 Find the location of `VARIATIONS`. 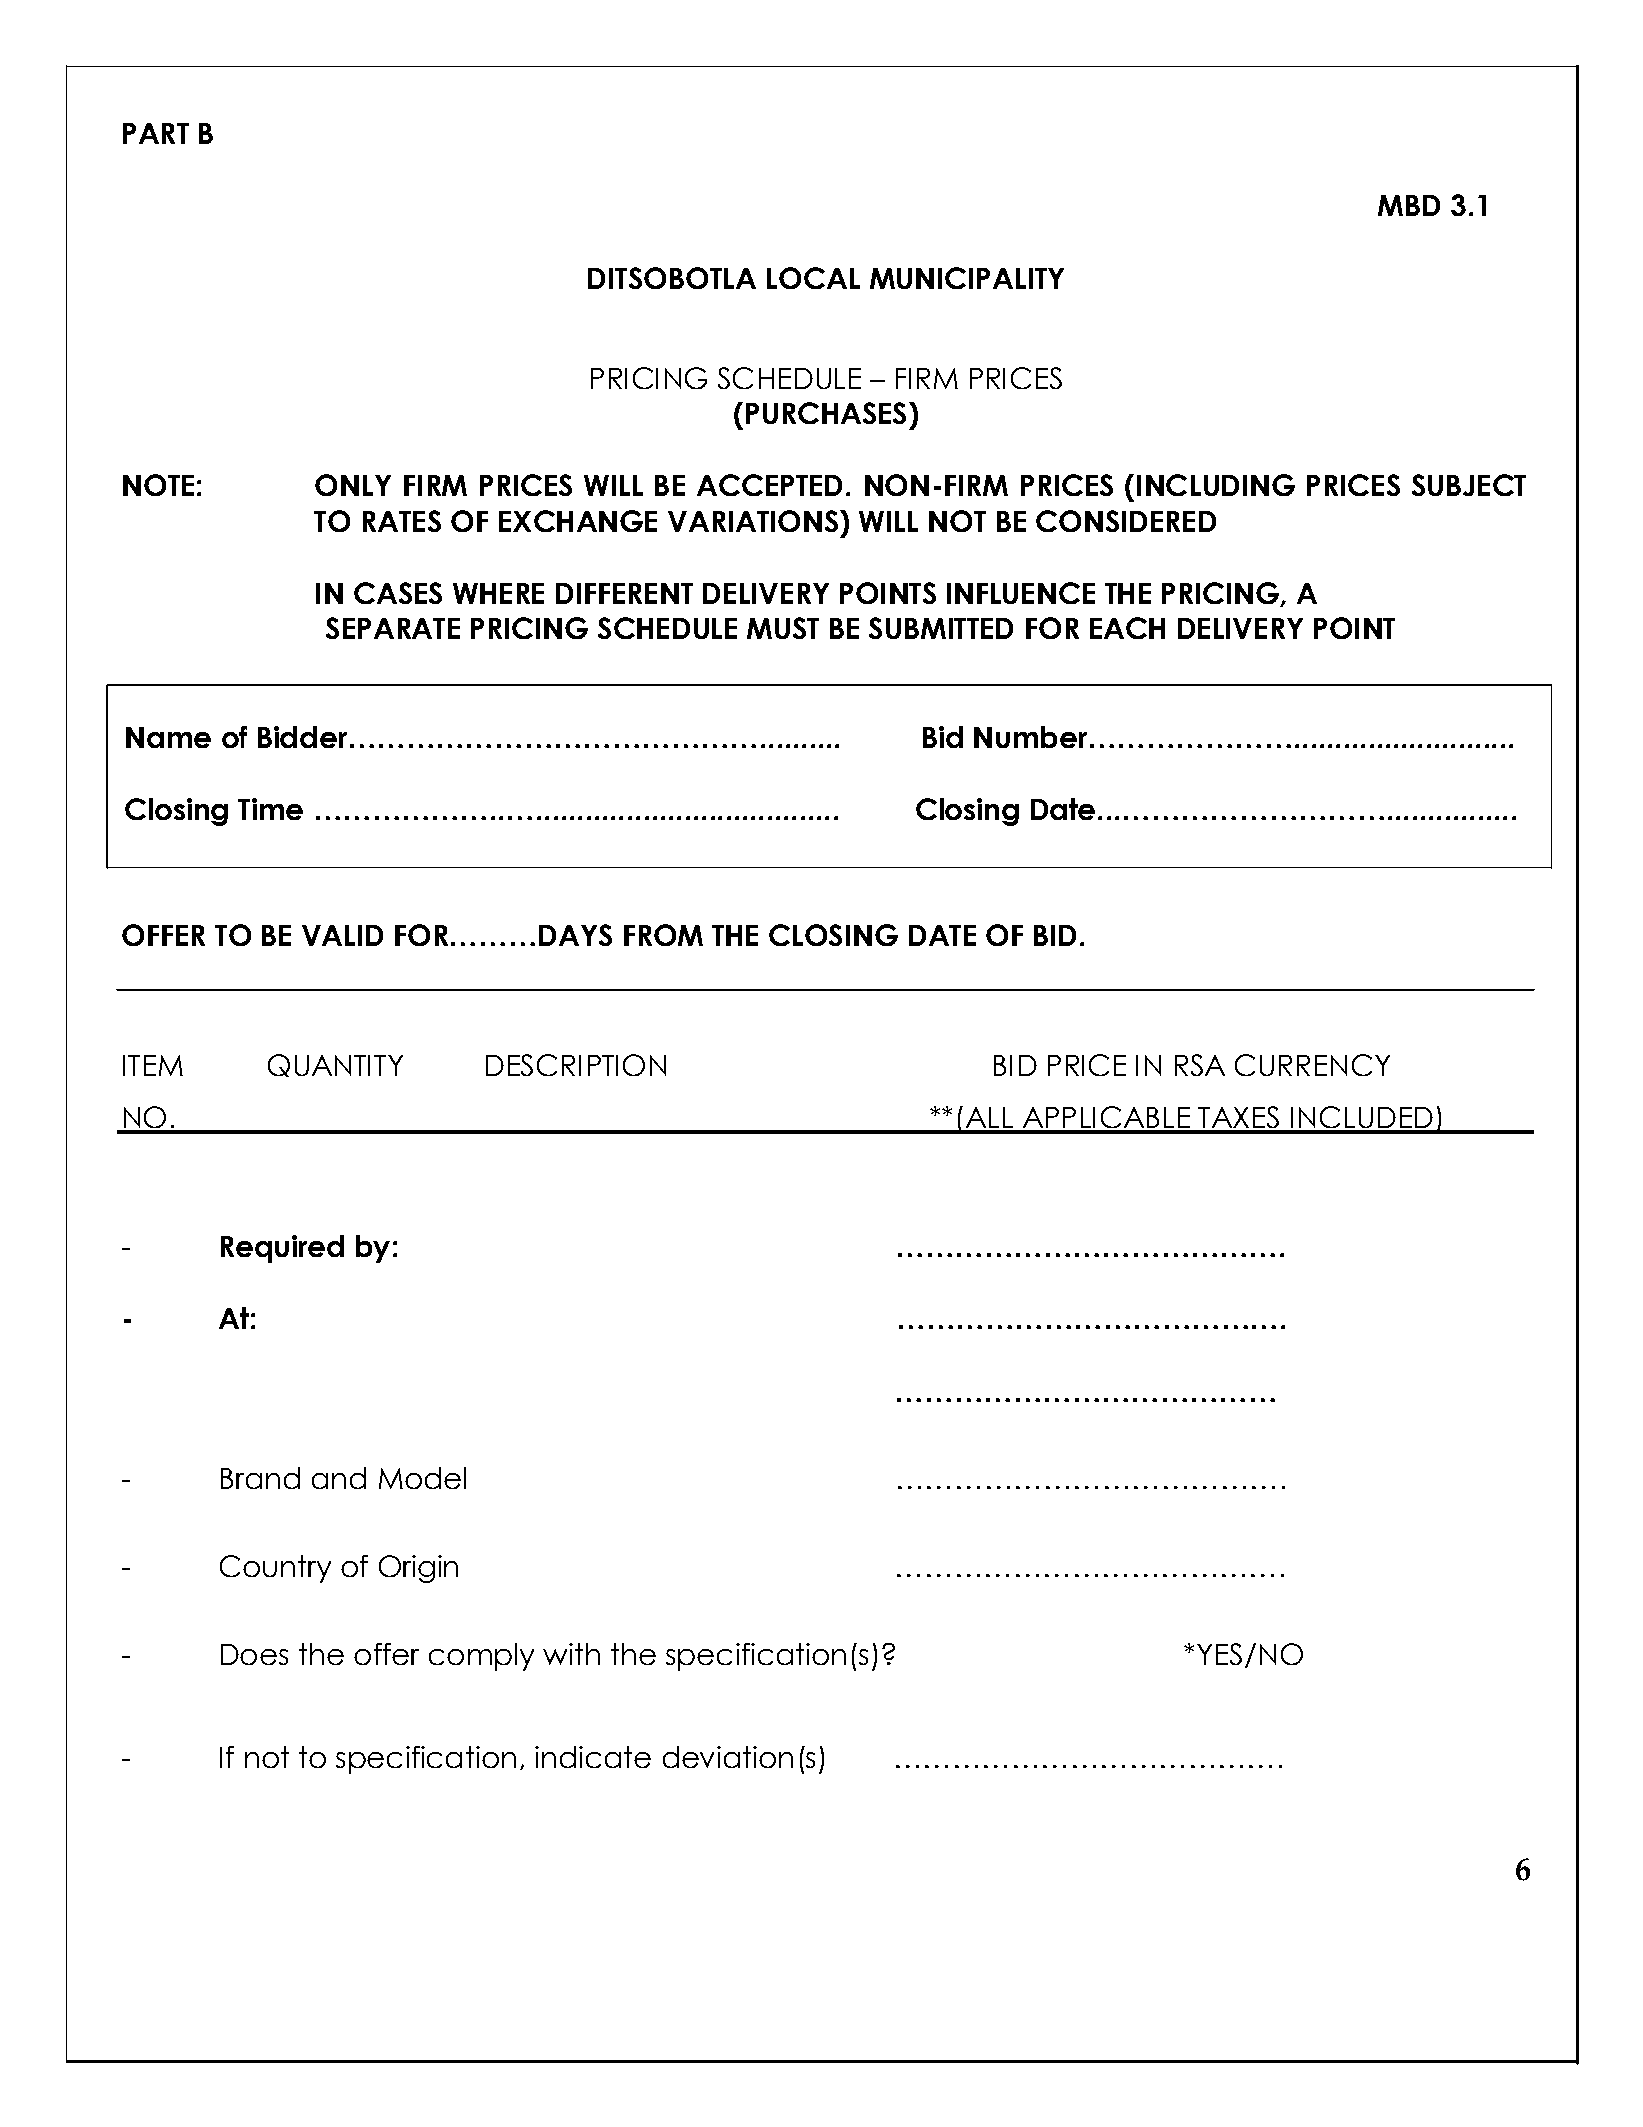

VARIATIONS is located at coordinates (753, 521).
